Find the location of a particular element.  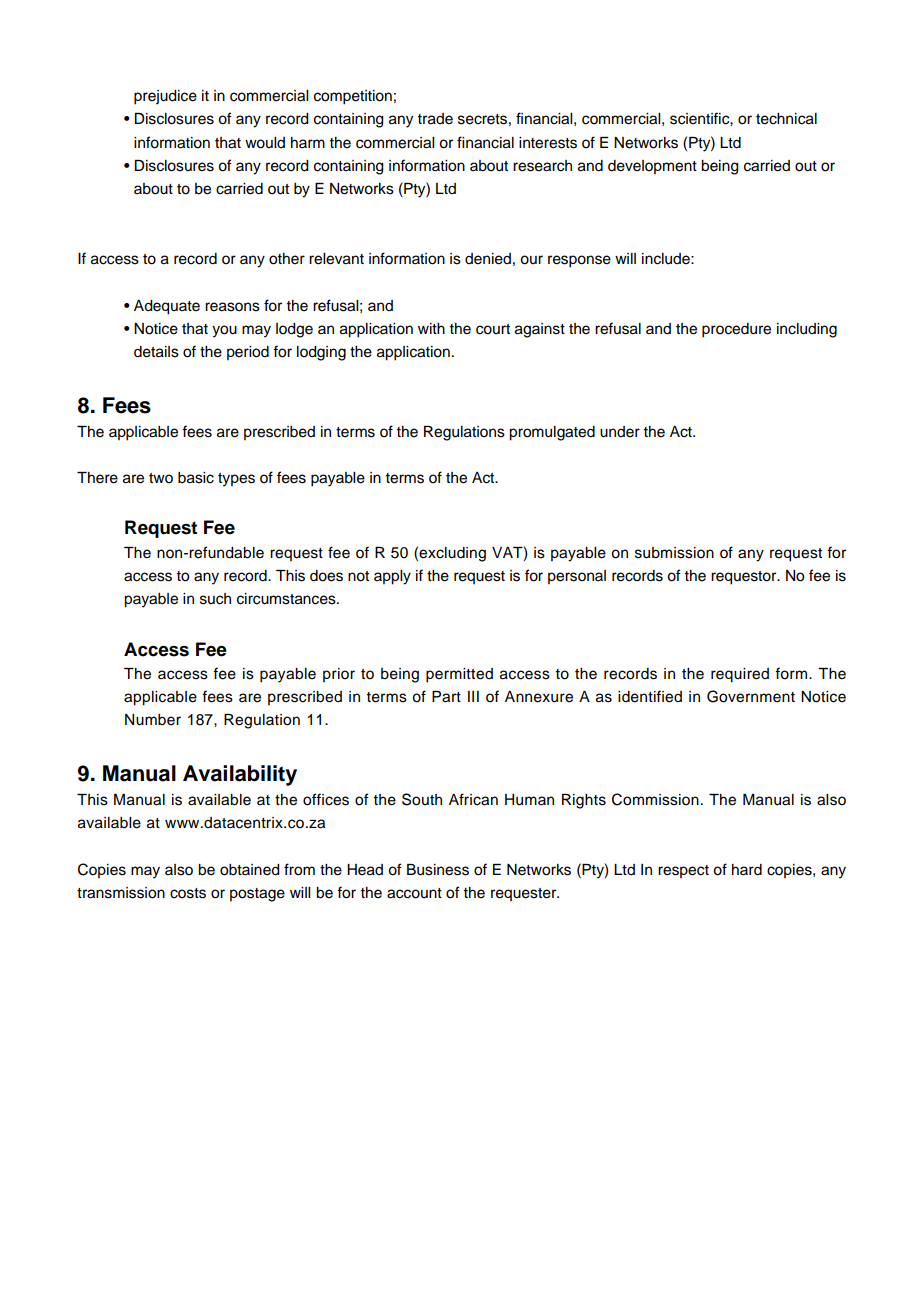

details is located at coordinates (156, 352).
